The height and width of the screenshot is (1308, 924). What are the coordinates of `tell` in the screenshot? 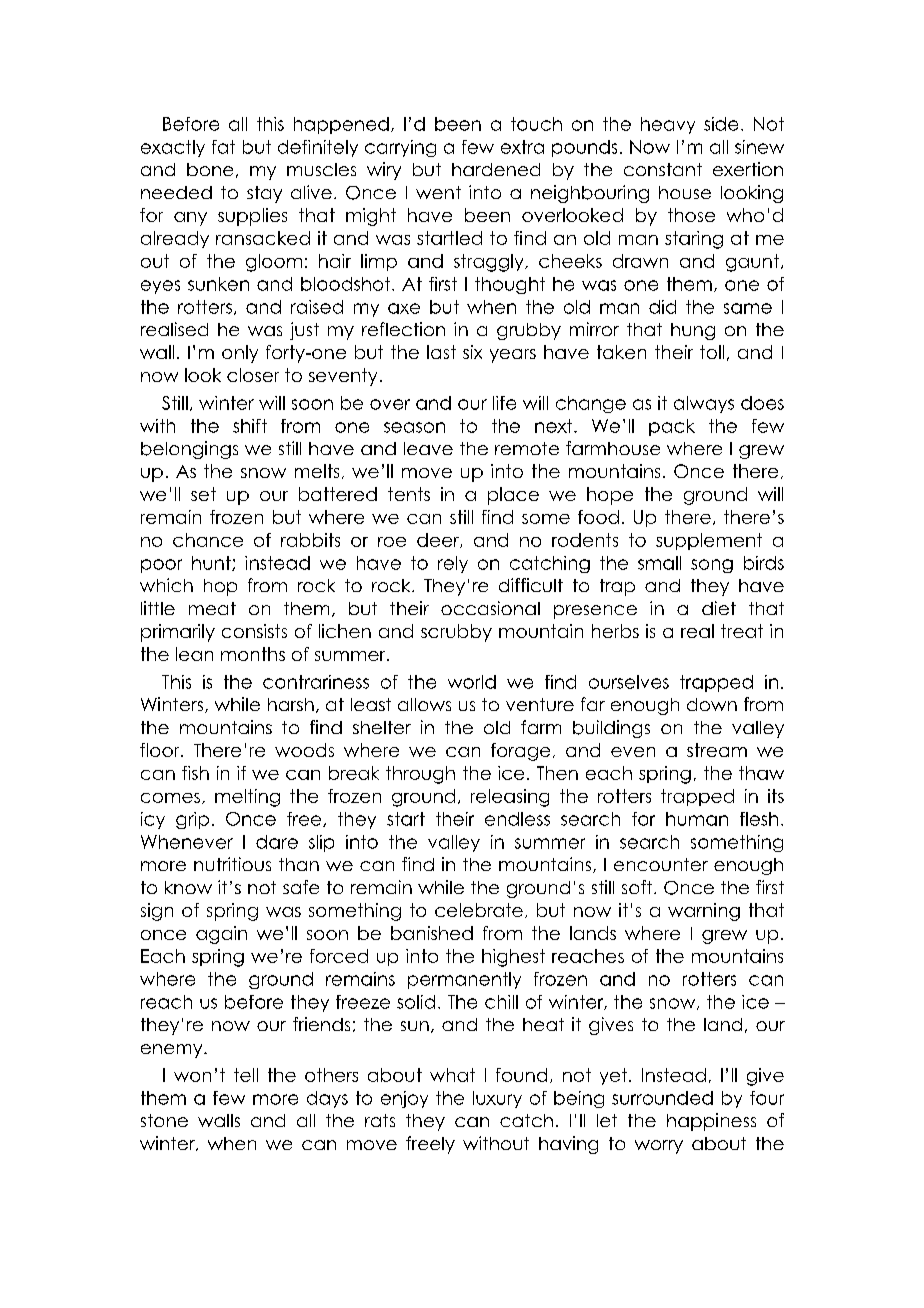 It's located at (246, 1075).
